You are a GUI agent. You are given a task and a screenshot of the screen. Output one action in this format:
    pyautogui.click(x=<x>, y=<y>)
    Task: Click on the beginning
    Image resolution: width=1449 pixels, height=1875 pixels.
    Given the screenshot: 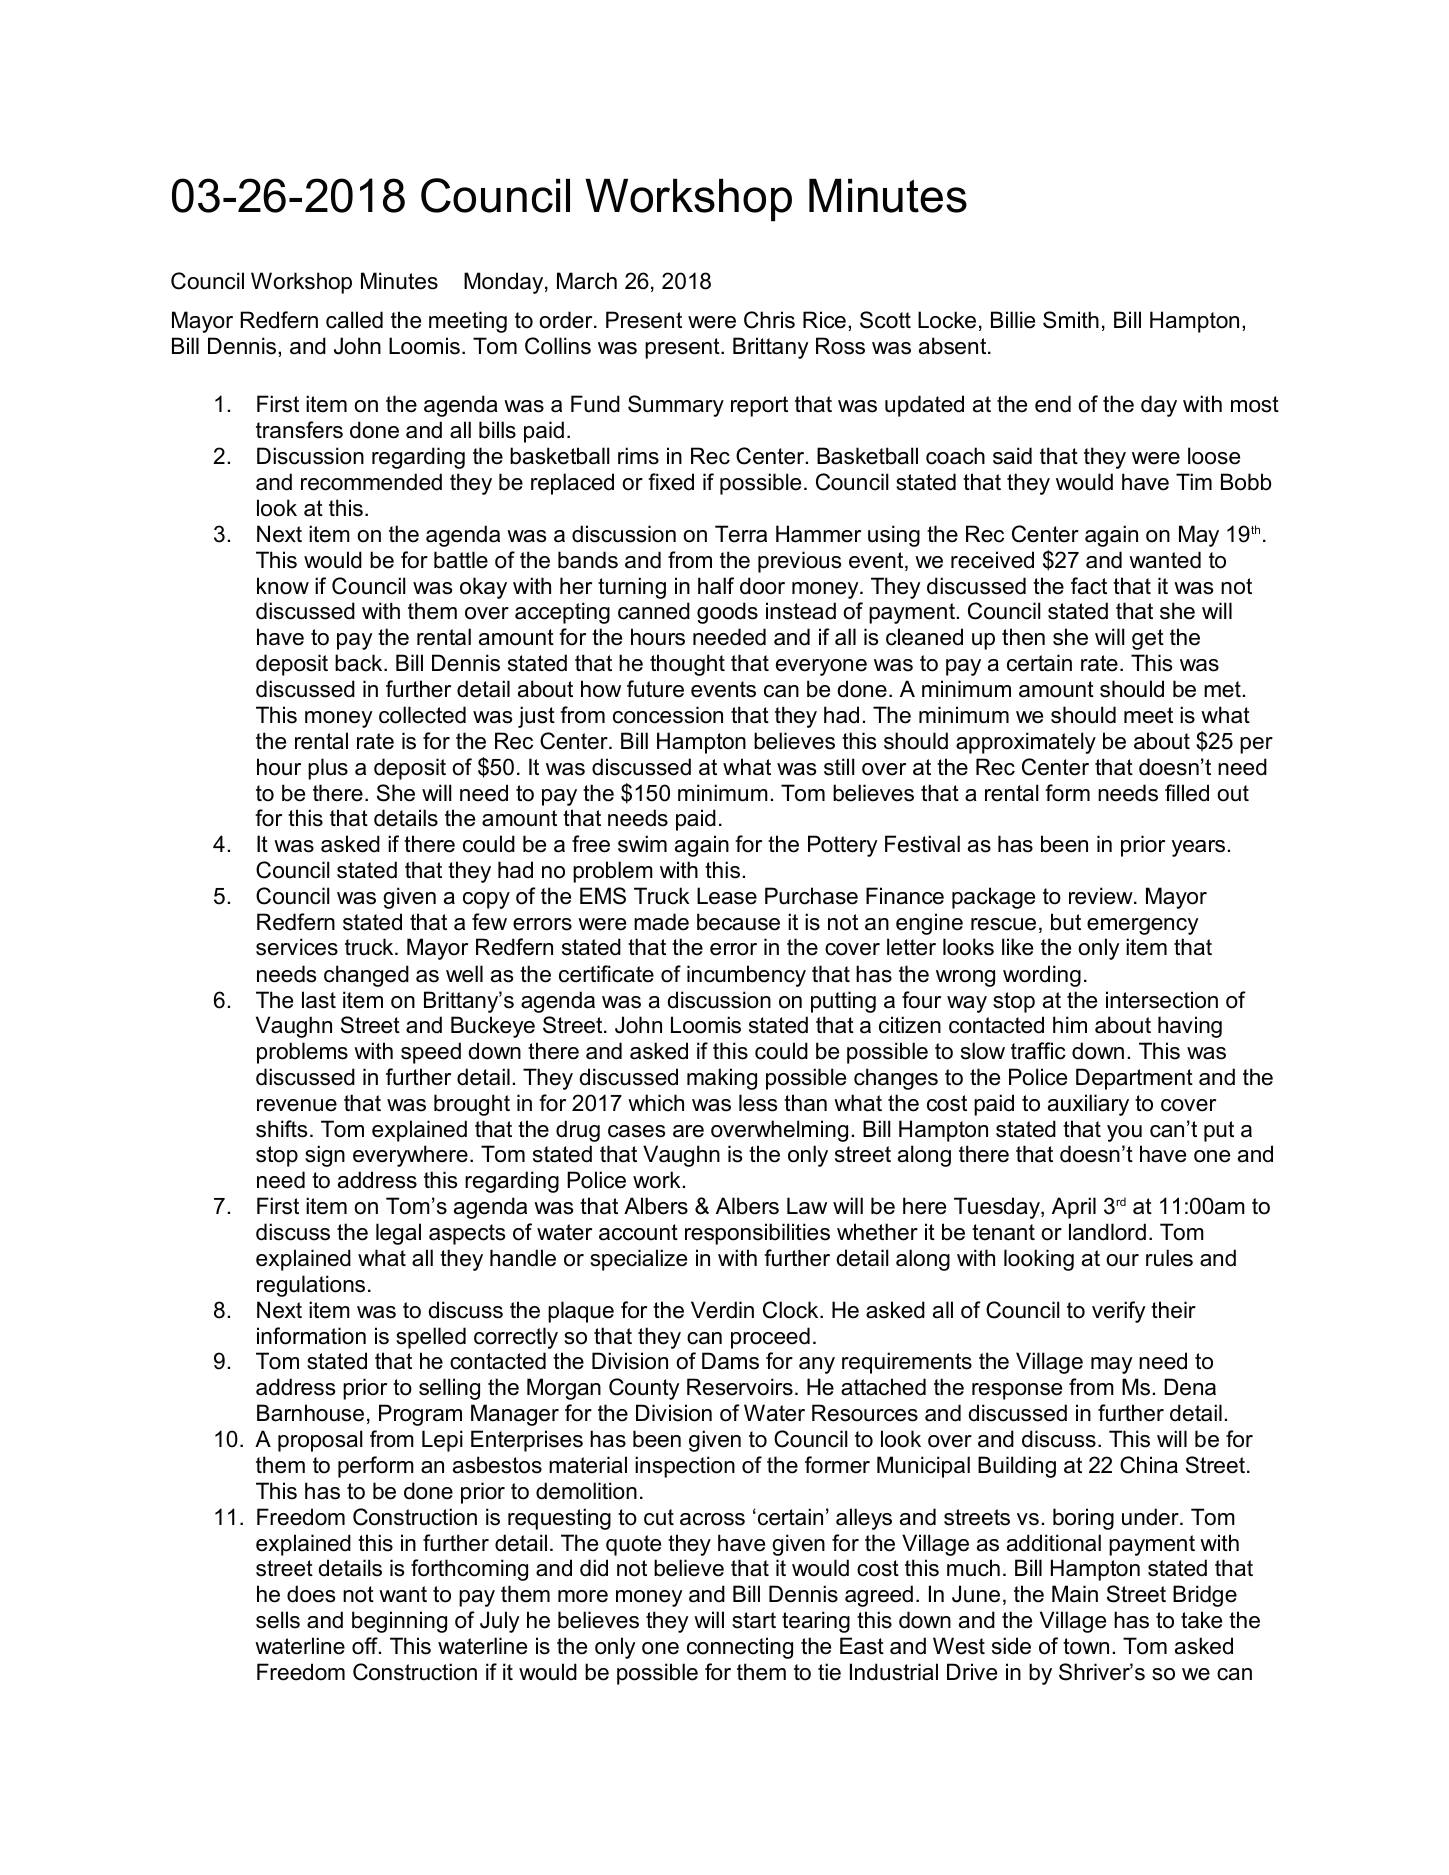 What is the action you would take?
    pyautogui.click(x=399, y=1622)
